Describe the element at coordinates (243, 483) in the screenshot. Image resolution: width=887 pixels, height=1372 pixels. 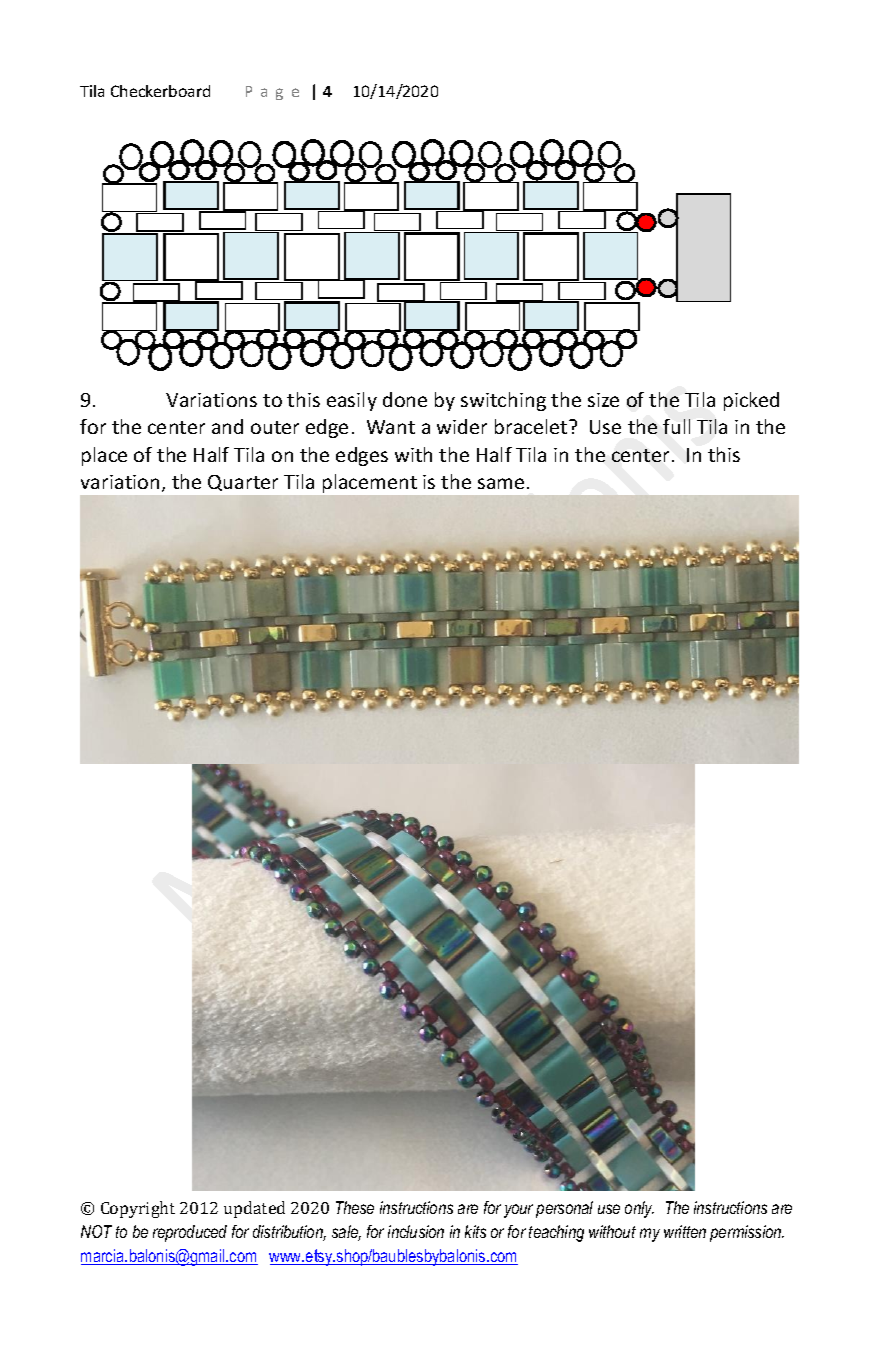
I see `Quarter` at that location.
